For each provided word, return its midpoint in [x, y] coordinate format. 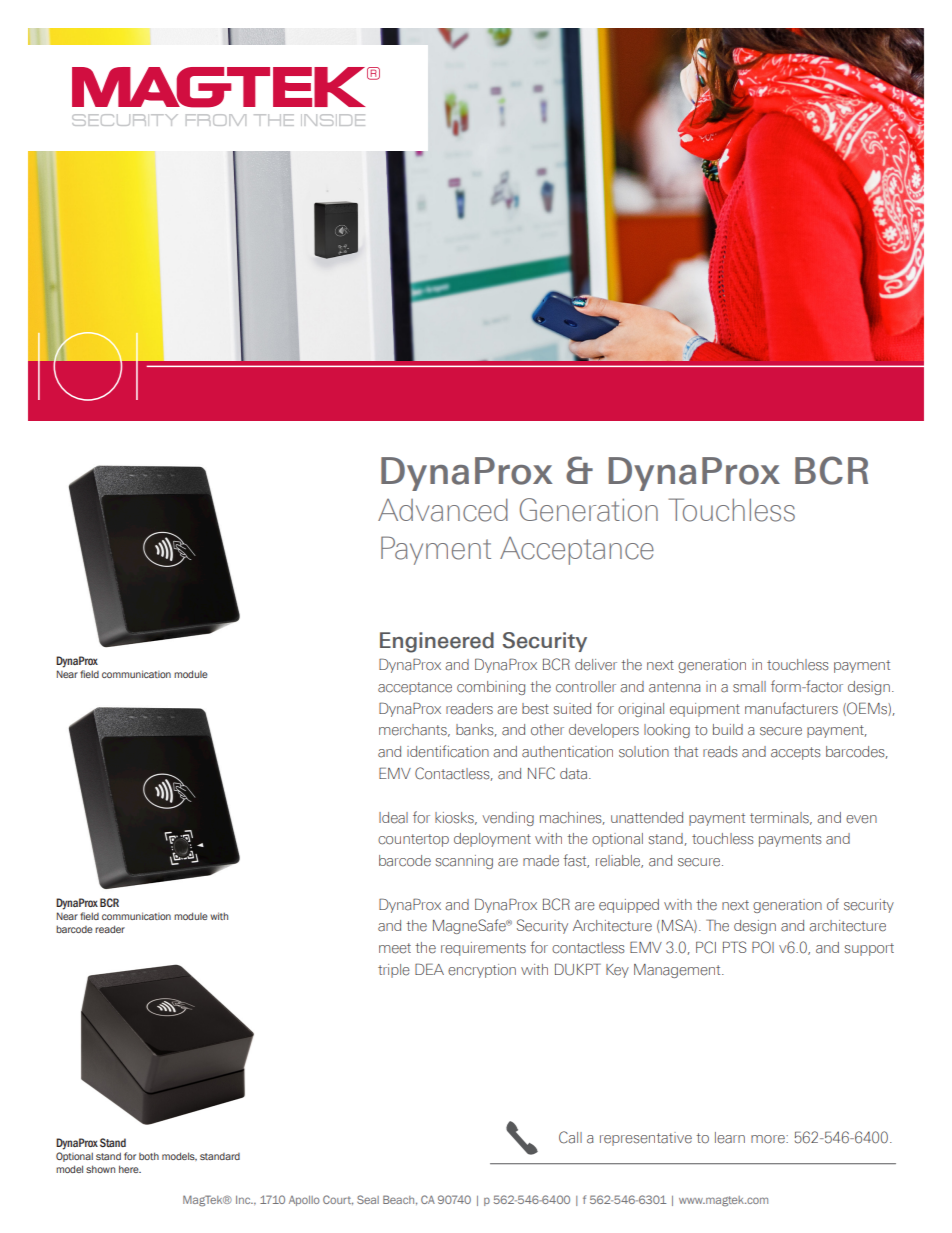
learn [730, 1138]
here [130, 1169]
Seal [368, 1199]
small [749, 687]
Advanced [443, 510]
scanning [464, 862]
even [861, 819]
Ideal [393, 818]
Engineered [437, 642]
